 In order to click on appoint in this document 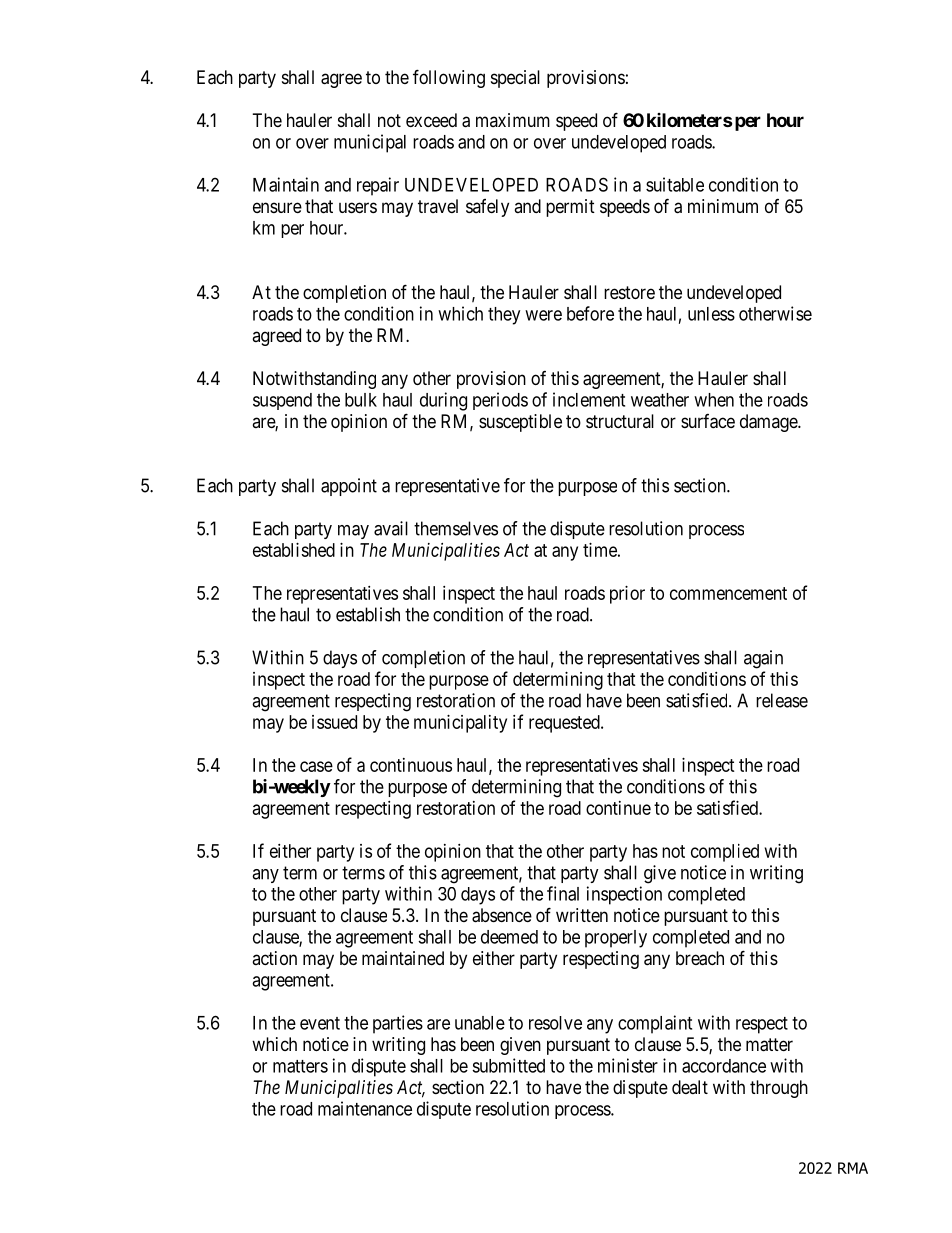, I will do `click(349, 487)`.
